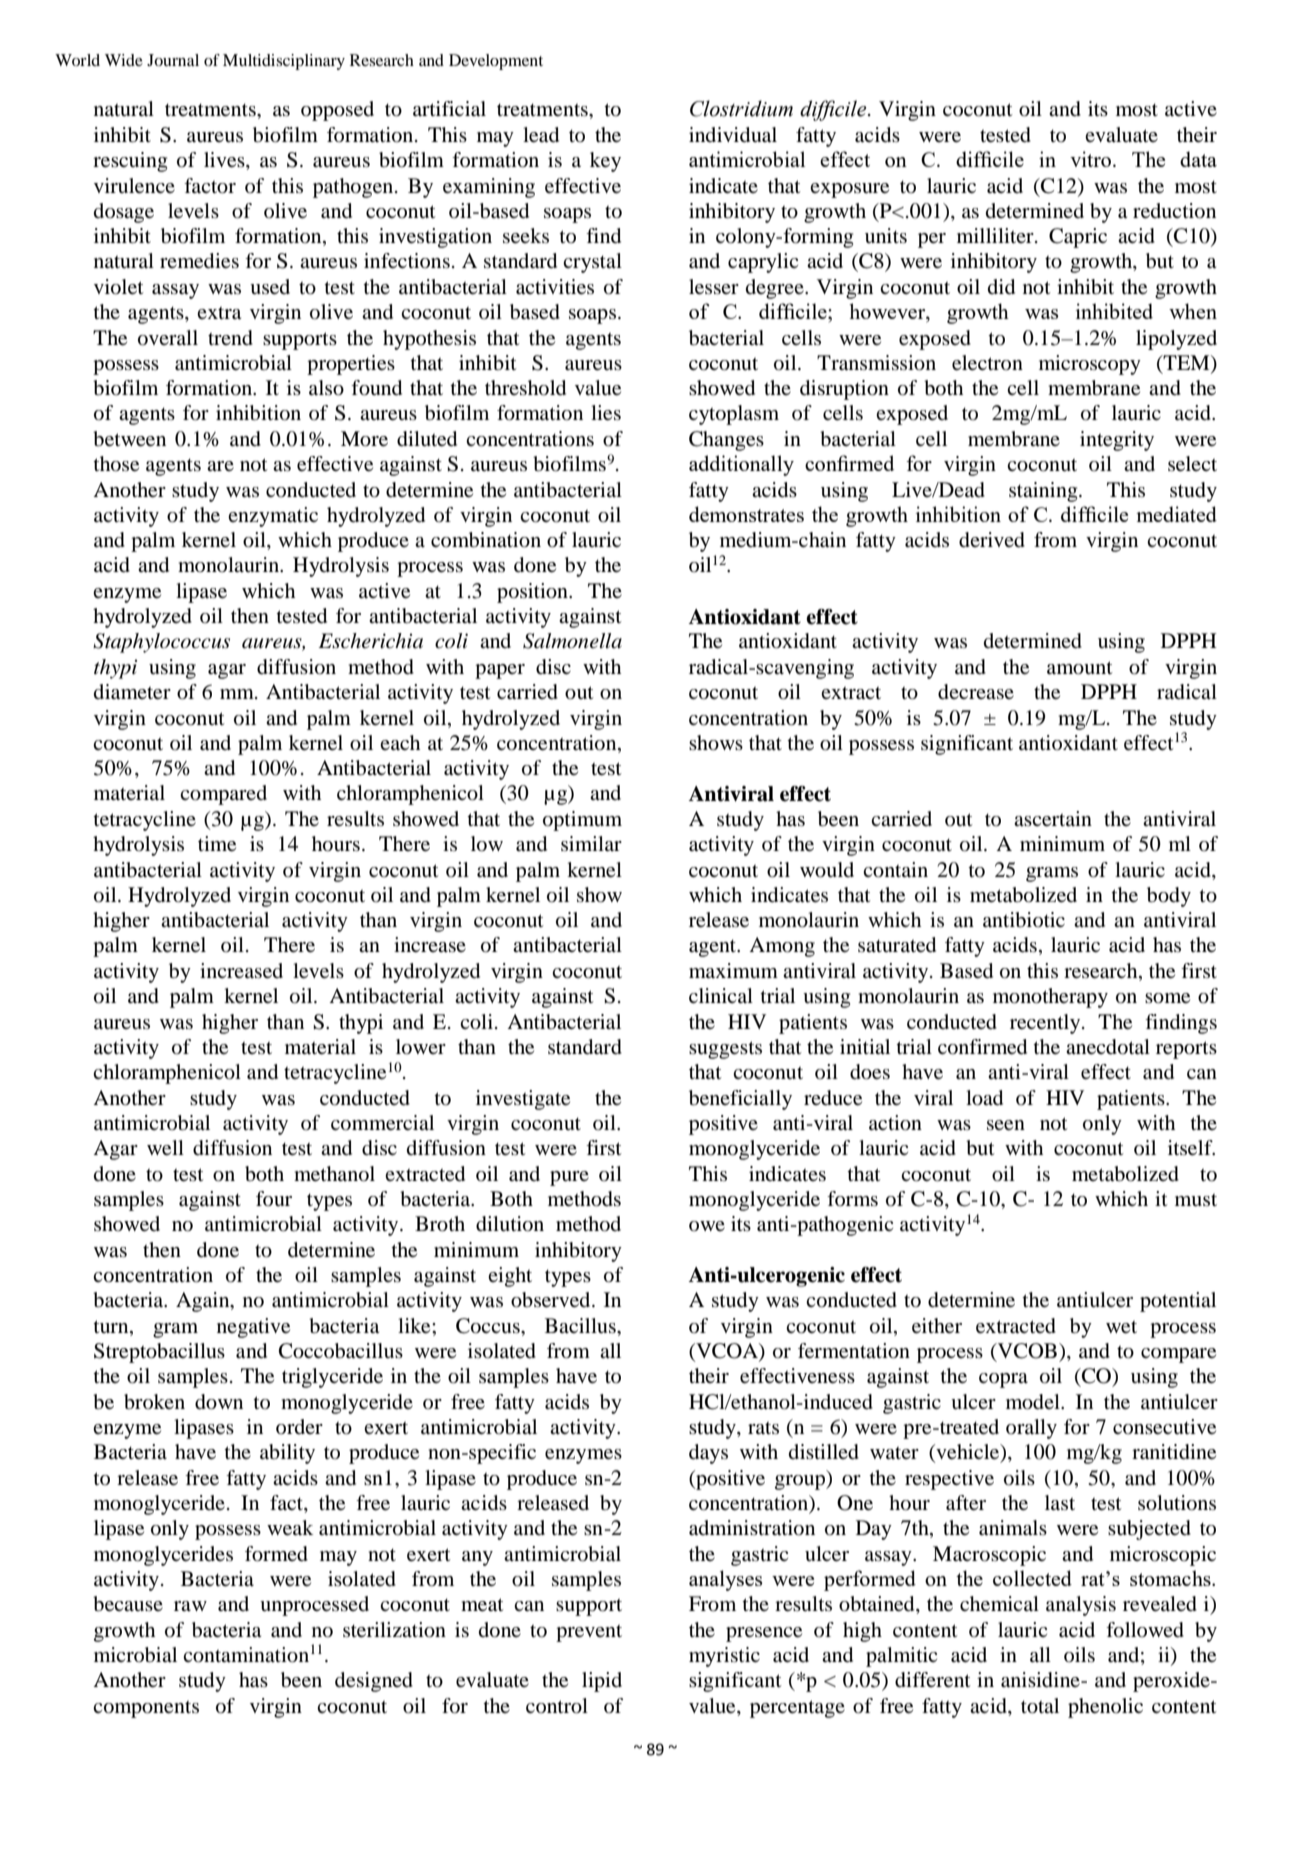 Image resolution: width=1311 pixels, height=1855 pixels. Describe the element at coordinates (1006, 1125) in the page. I see `seen` at that location.
